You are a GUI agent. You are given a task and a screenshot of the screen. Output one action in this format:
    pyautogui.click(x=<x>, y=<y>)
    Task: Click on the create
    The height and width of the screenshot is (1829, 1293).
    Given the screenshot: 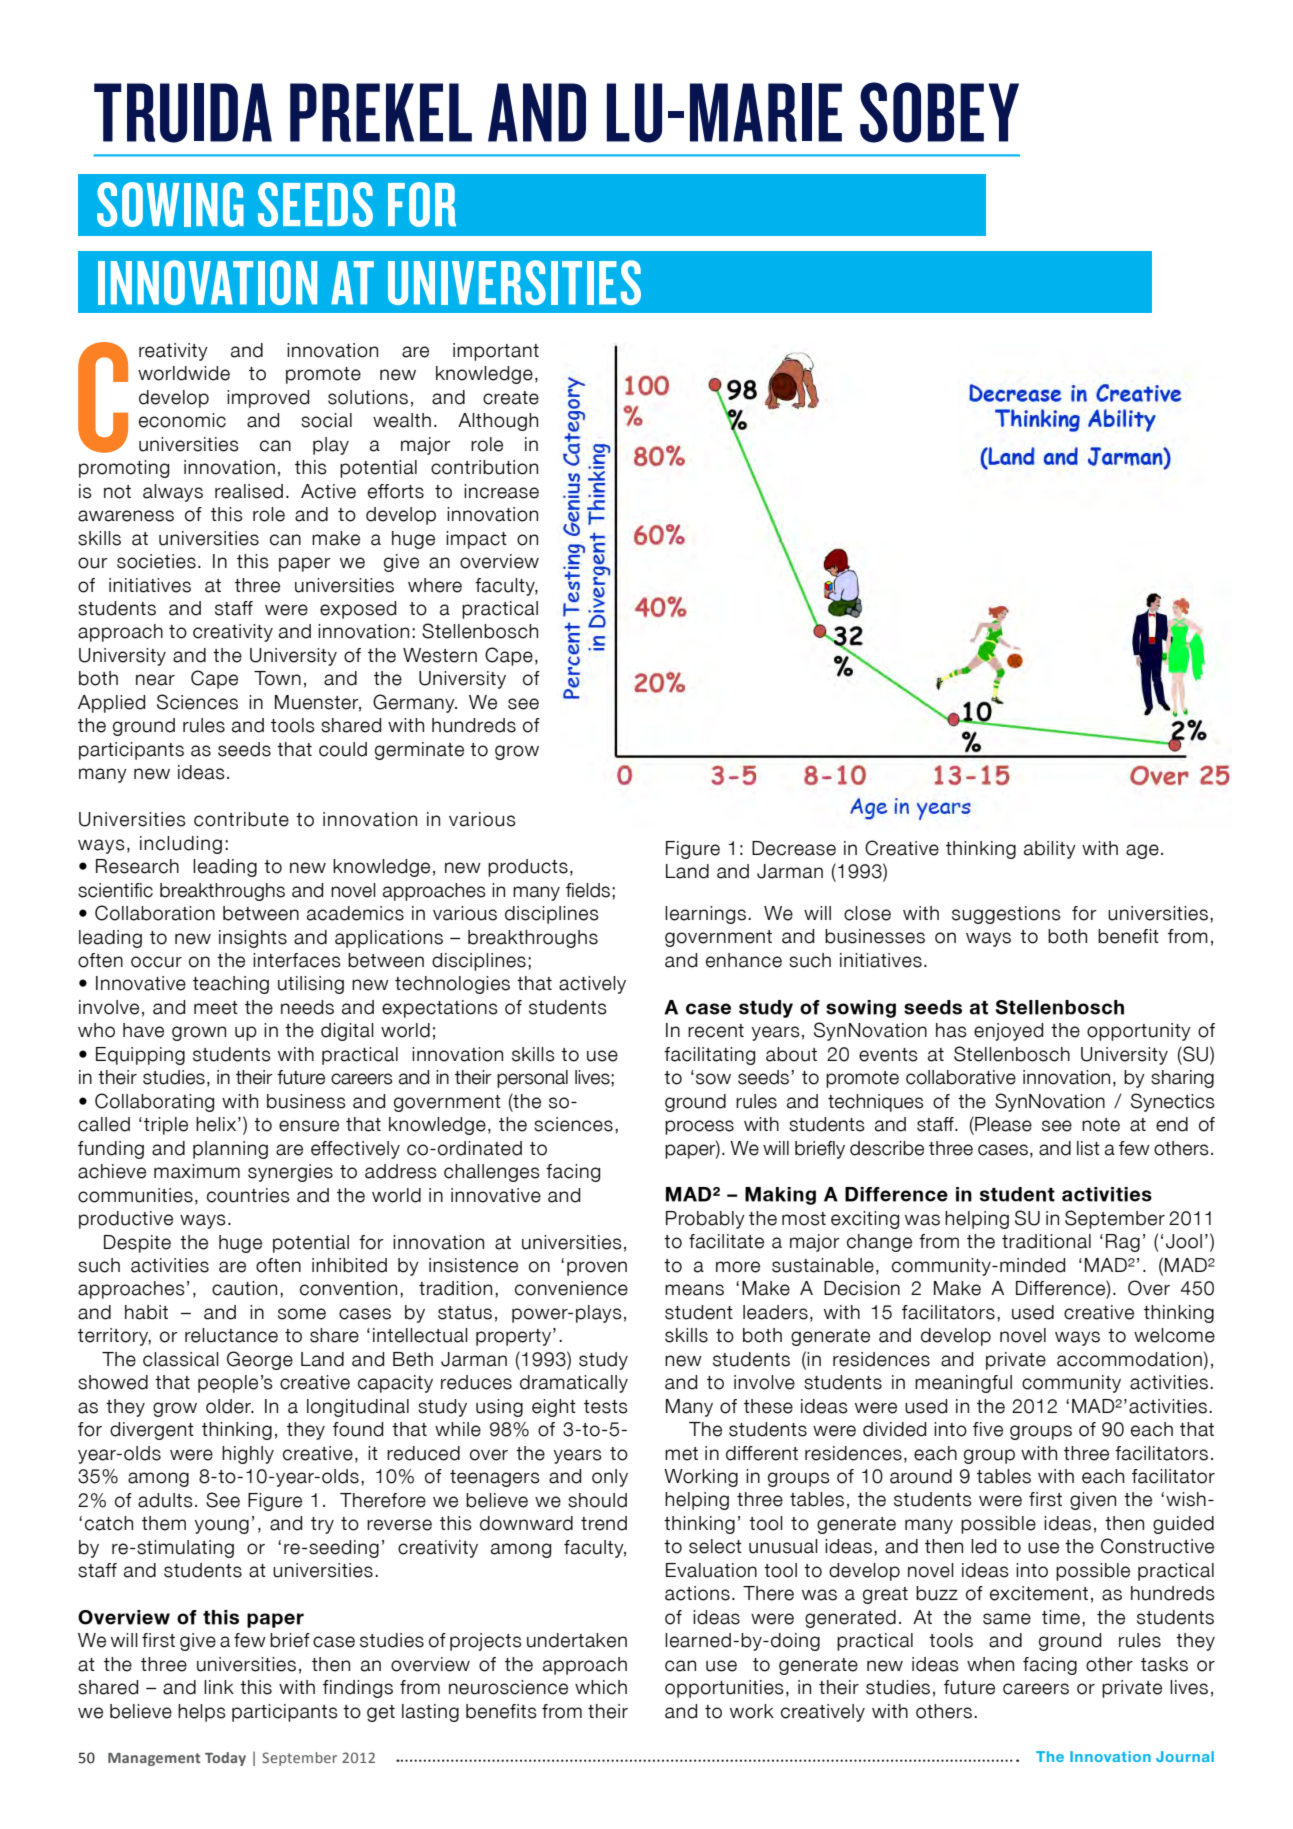 What is the action you would take?
    pyautogui.click(x=511, y=398)
